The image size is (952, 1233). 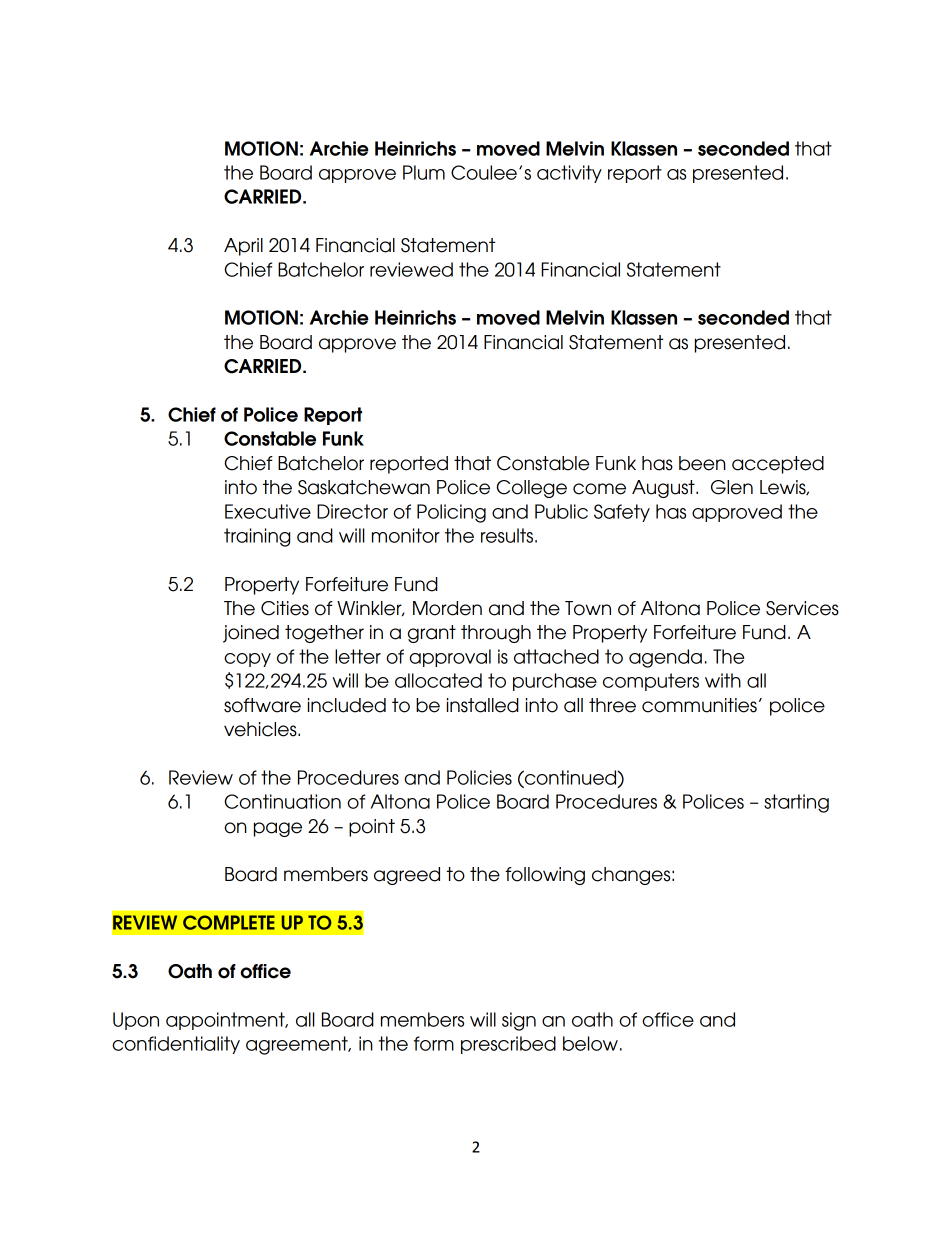 What do you see at coordinates (176, 1045) in the document?
I see `confidentiality` at bounding box center [176, 1045].
